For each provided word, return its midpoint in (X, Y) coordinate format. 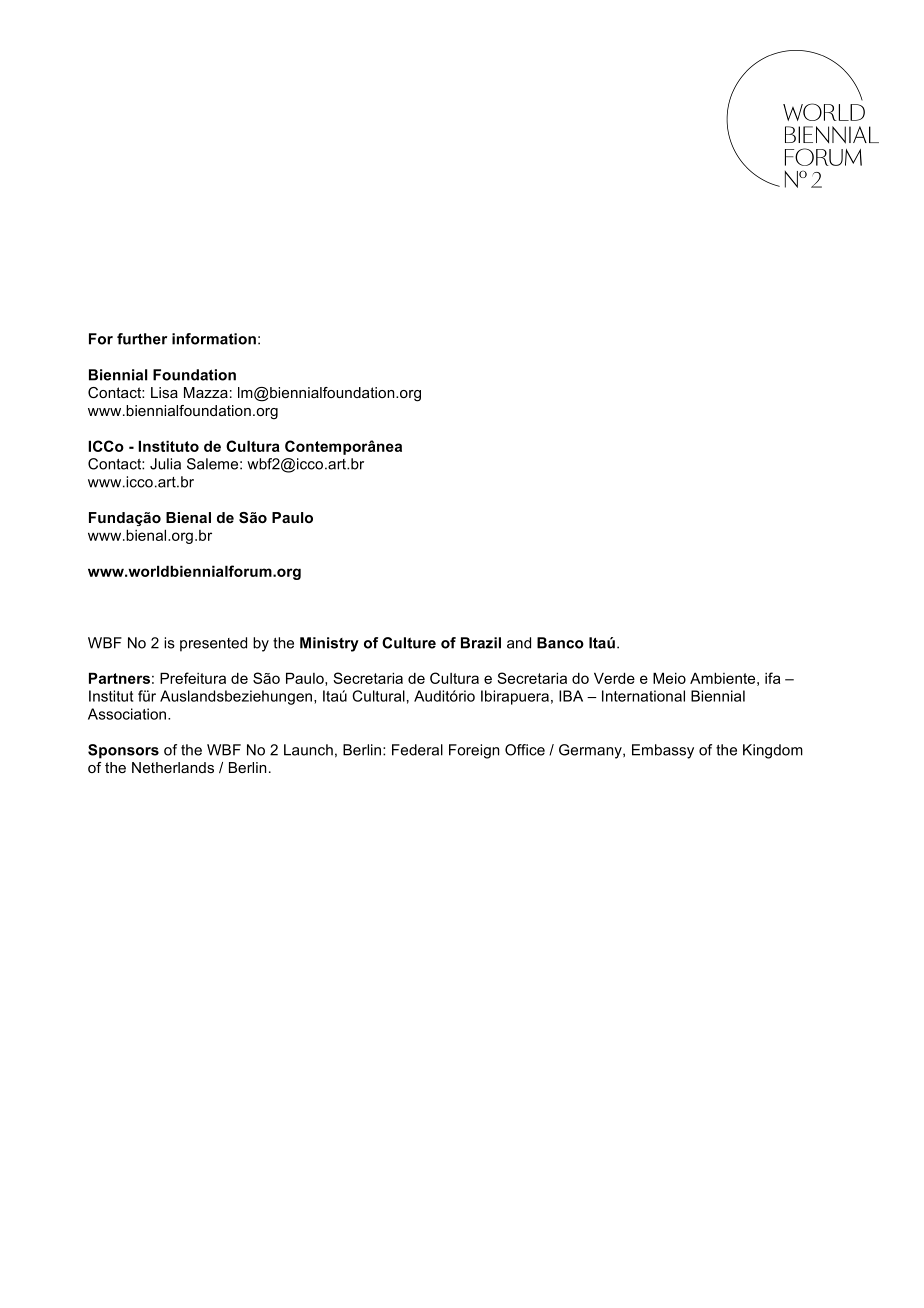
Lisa (164, 392)
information (214, 339)
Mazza (206, 392)
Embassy (663, 751)
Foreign (474, 751)
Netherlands (173, 767)
